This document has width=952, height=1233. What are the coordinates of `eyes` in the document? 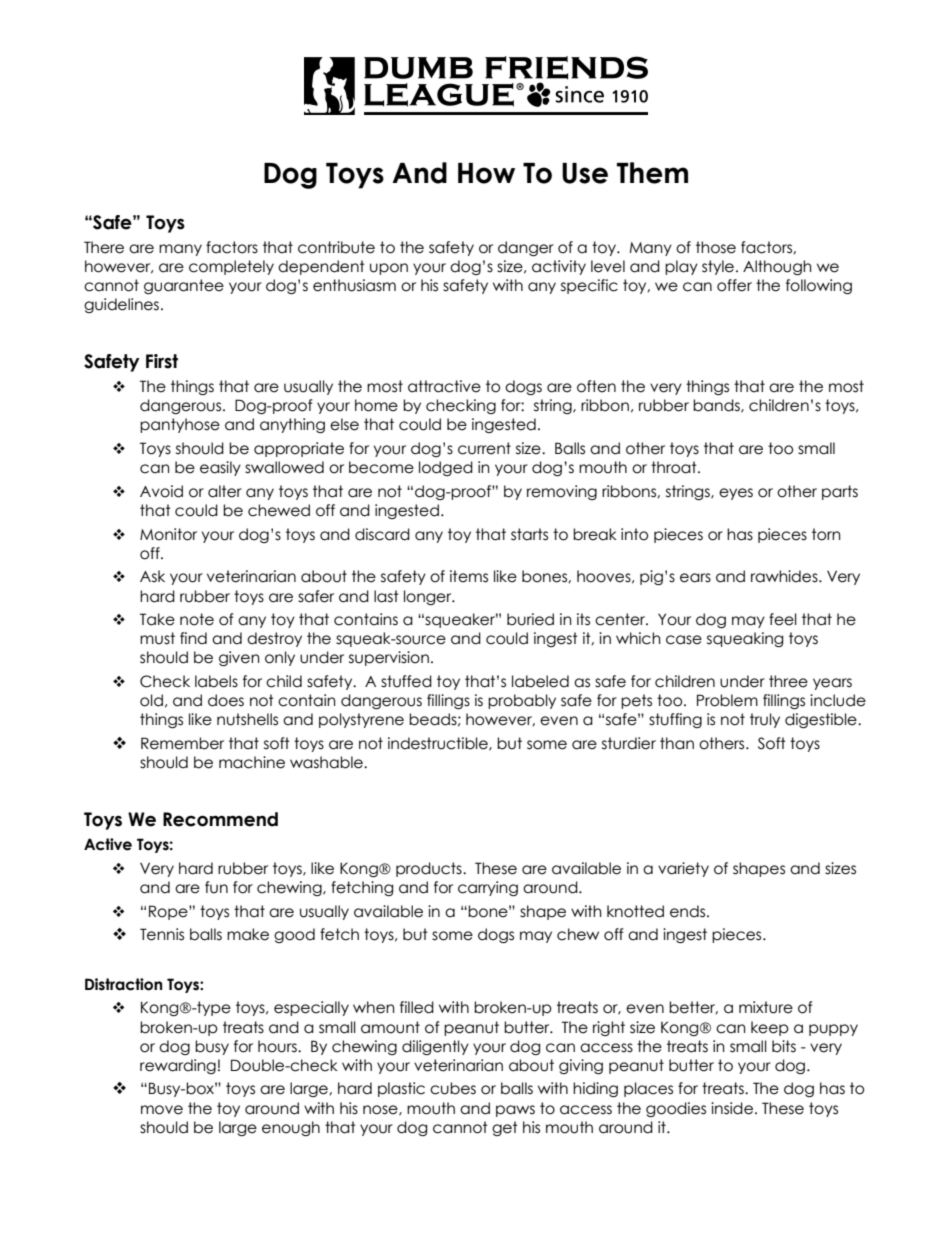 It's located at (736, 494).
